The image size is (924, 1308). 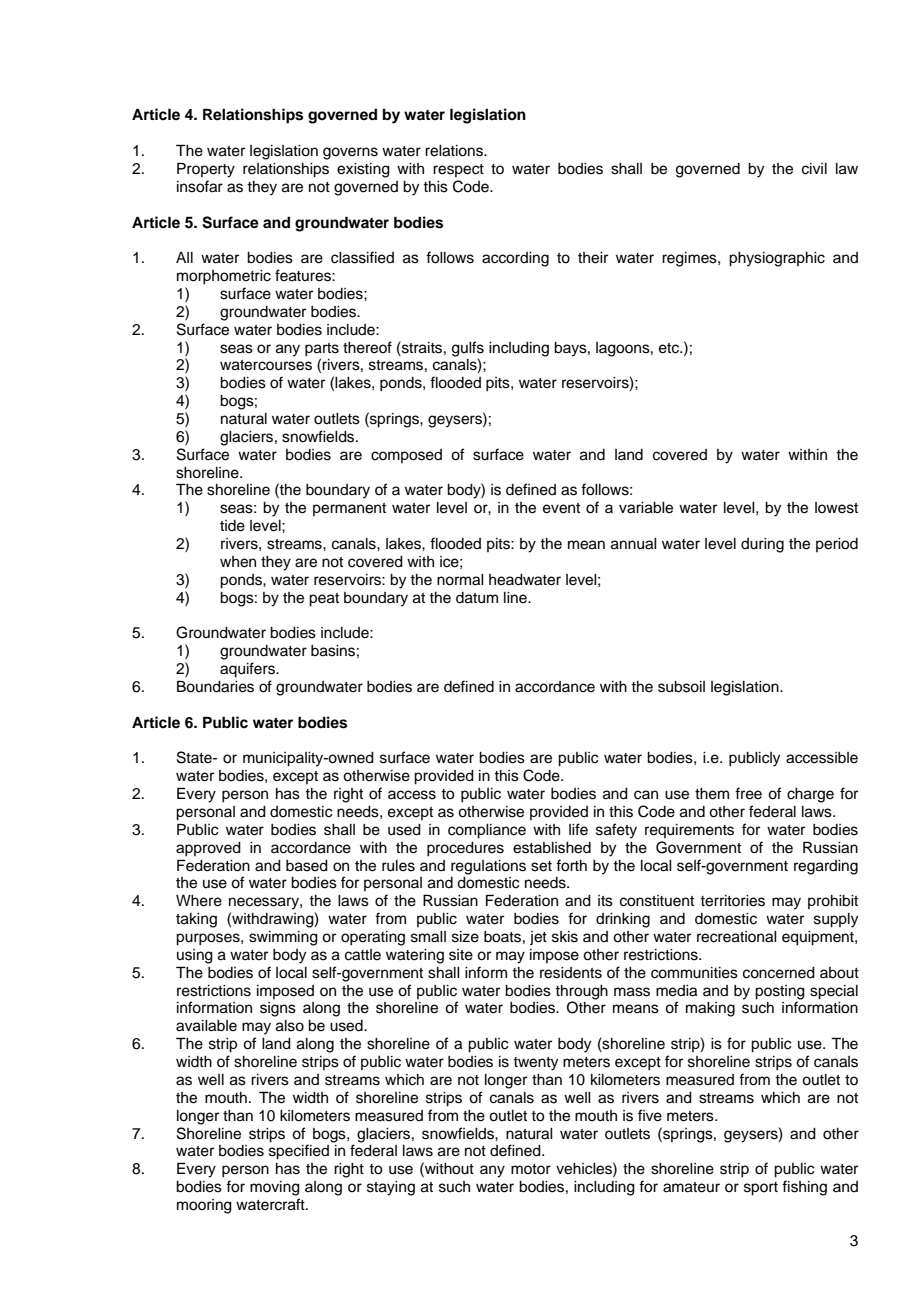 I want to click on jet, so click(x=538, y=938).
